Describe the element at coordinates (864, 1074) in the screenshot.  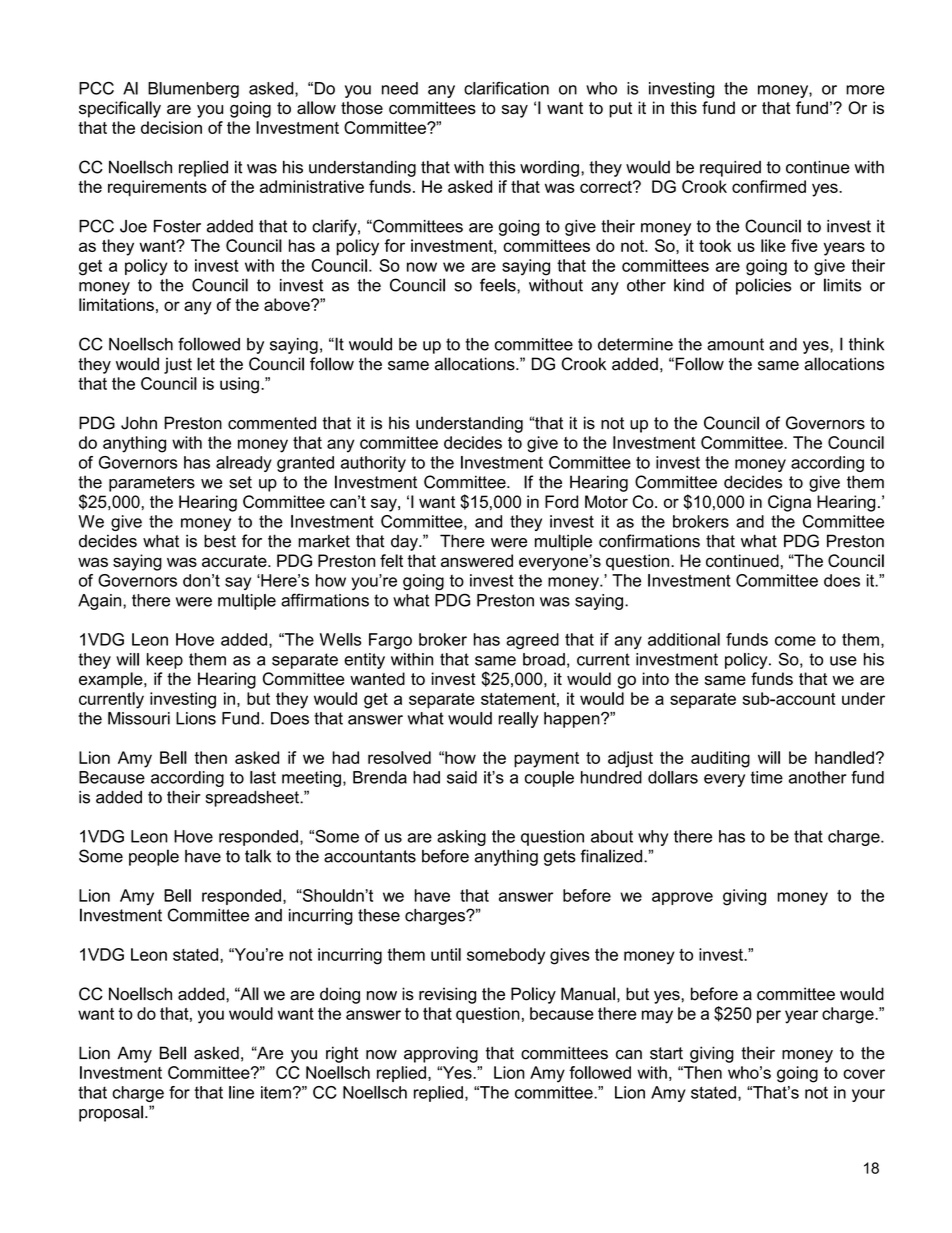
I see `cover` at that location.
